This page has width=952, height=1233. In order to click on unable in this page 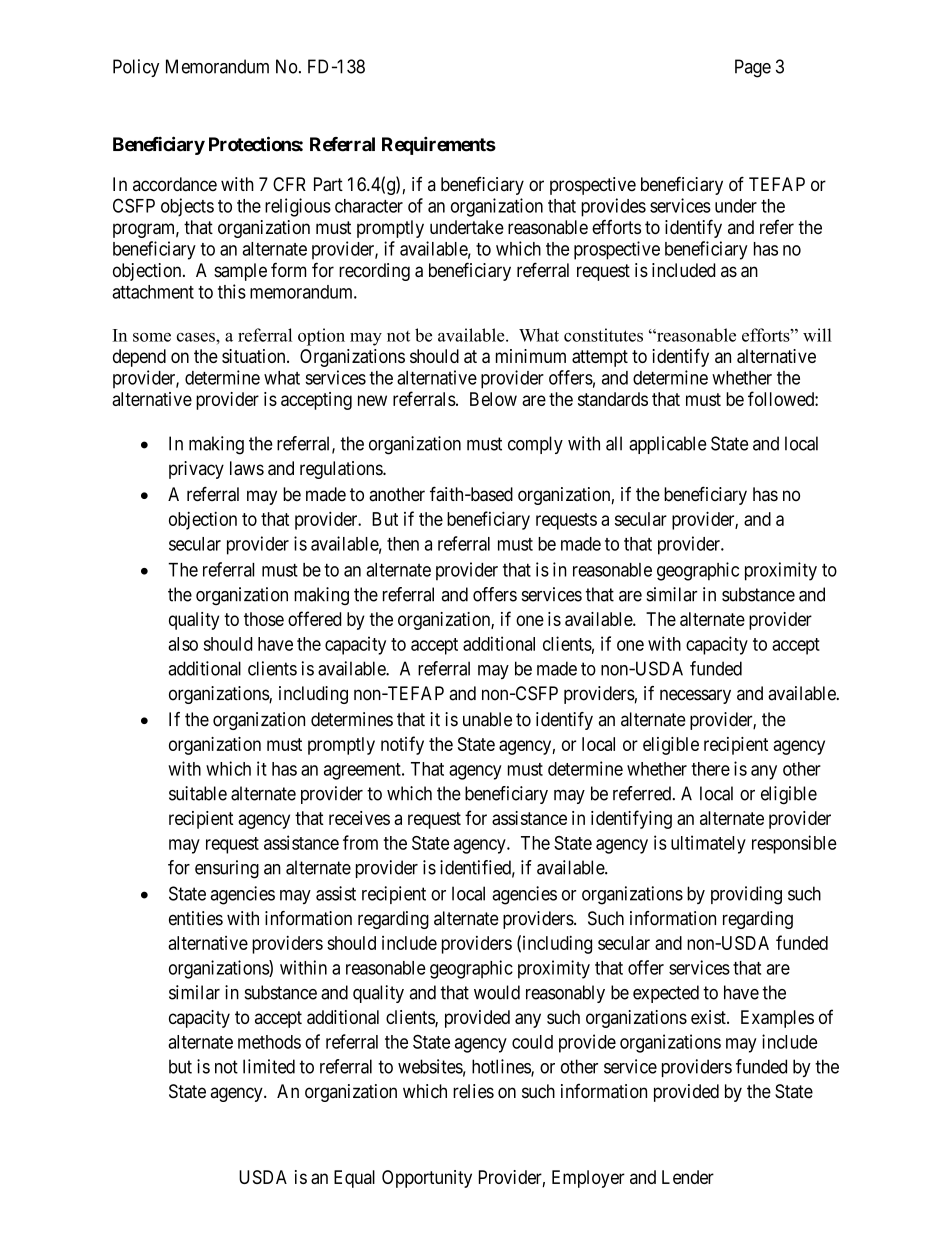, I will do `click(487, 719)`.
